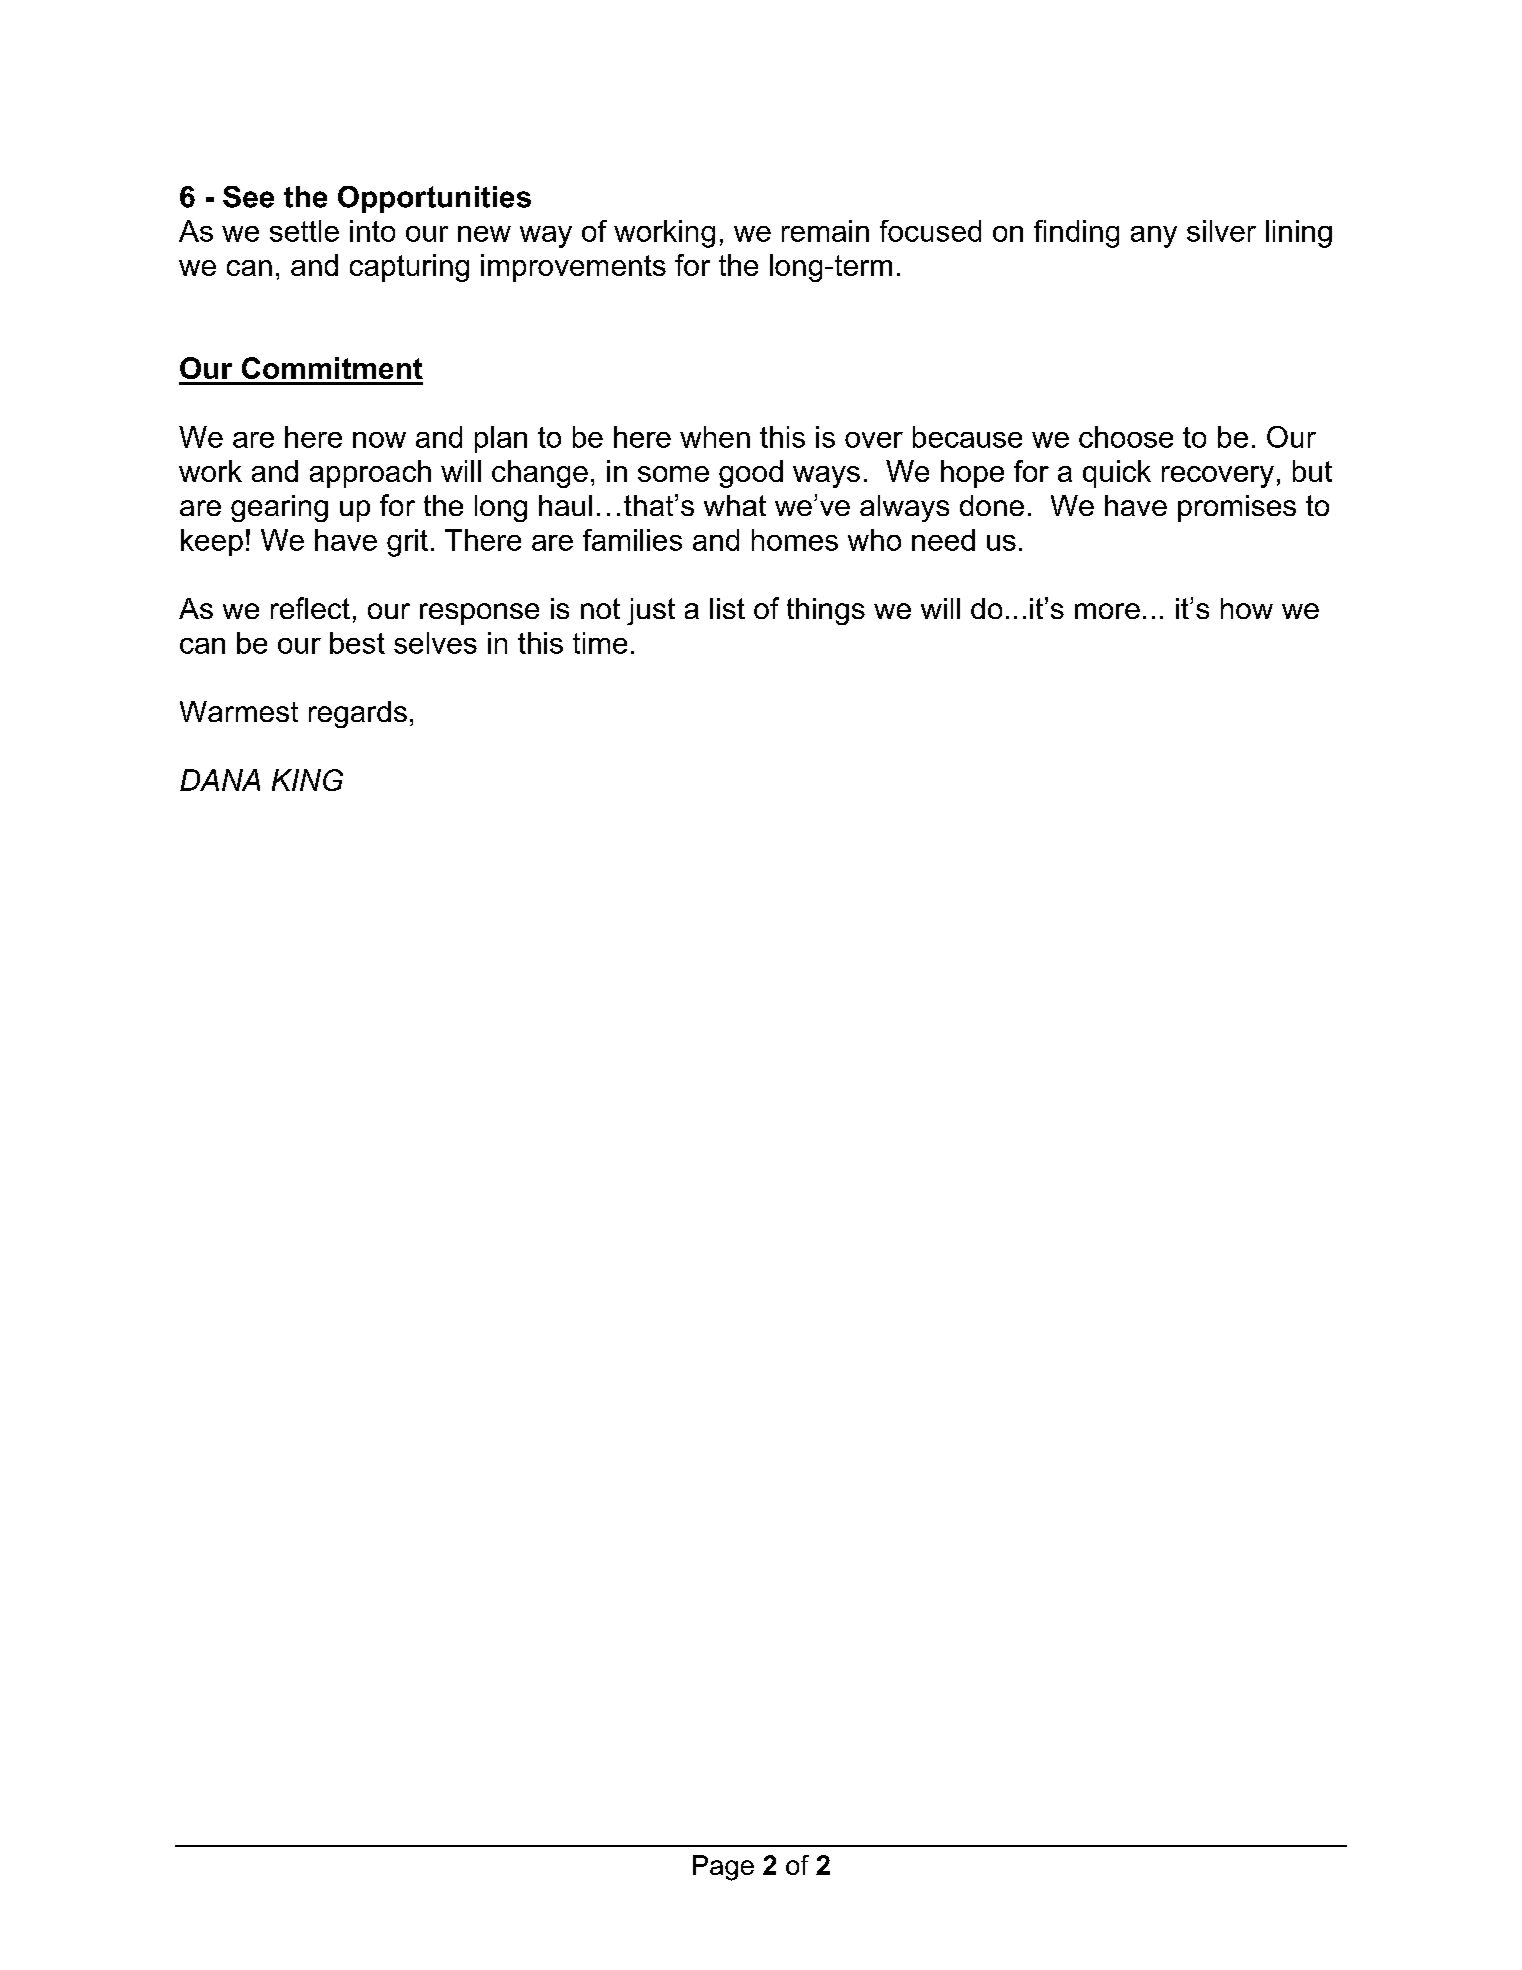 Image resolution: width=1522 pixels, height=1970 pixels. I want to click on Page, so click(723, 1868).
